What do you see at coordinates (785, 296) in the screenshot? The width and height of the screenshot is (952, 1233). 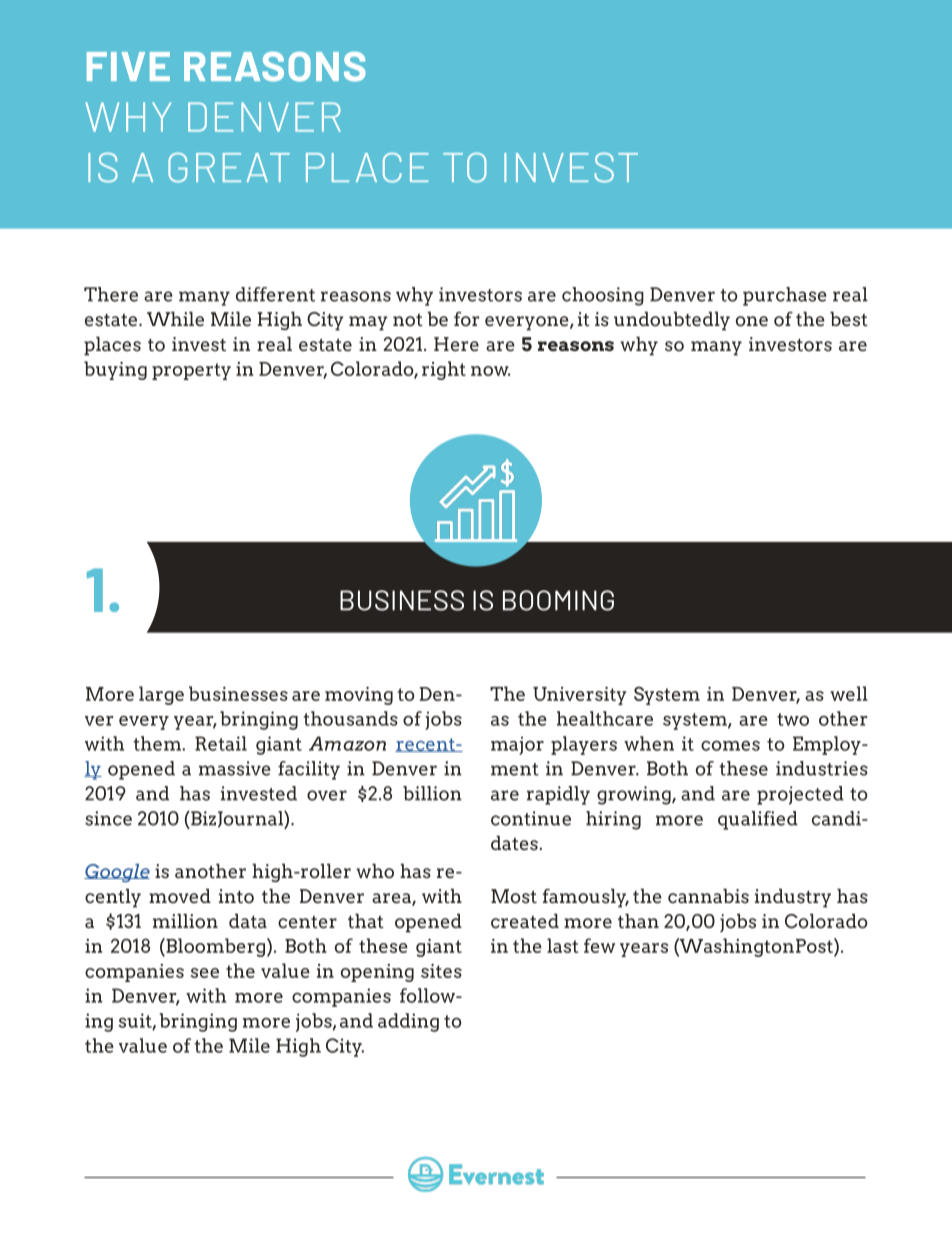 I see `purchase` at bounding box center [785, 296].
